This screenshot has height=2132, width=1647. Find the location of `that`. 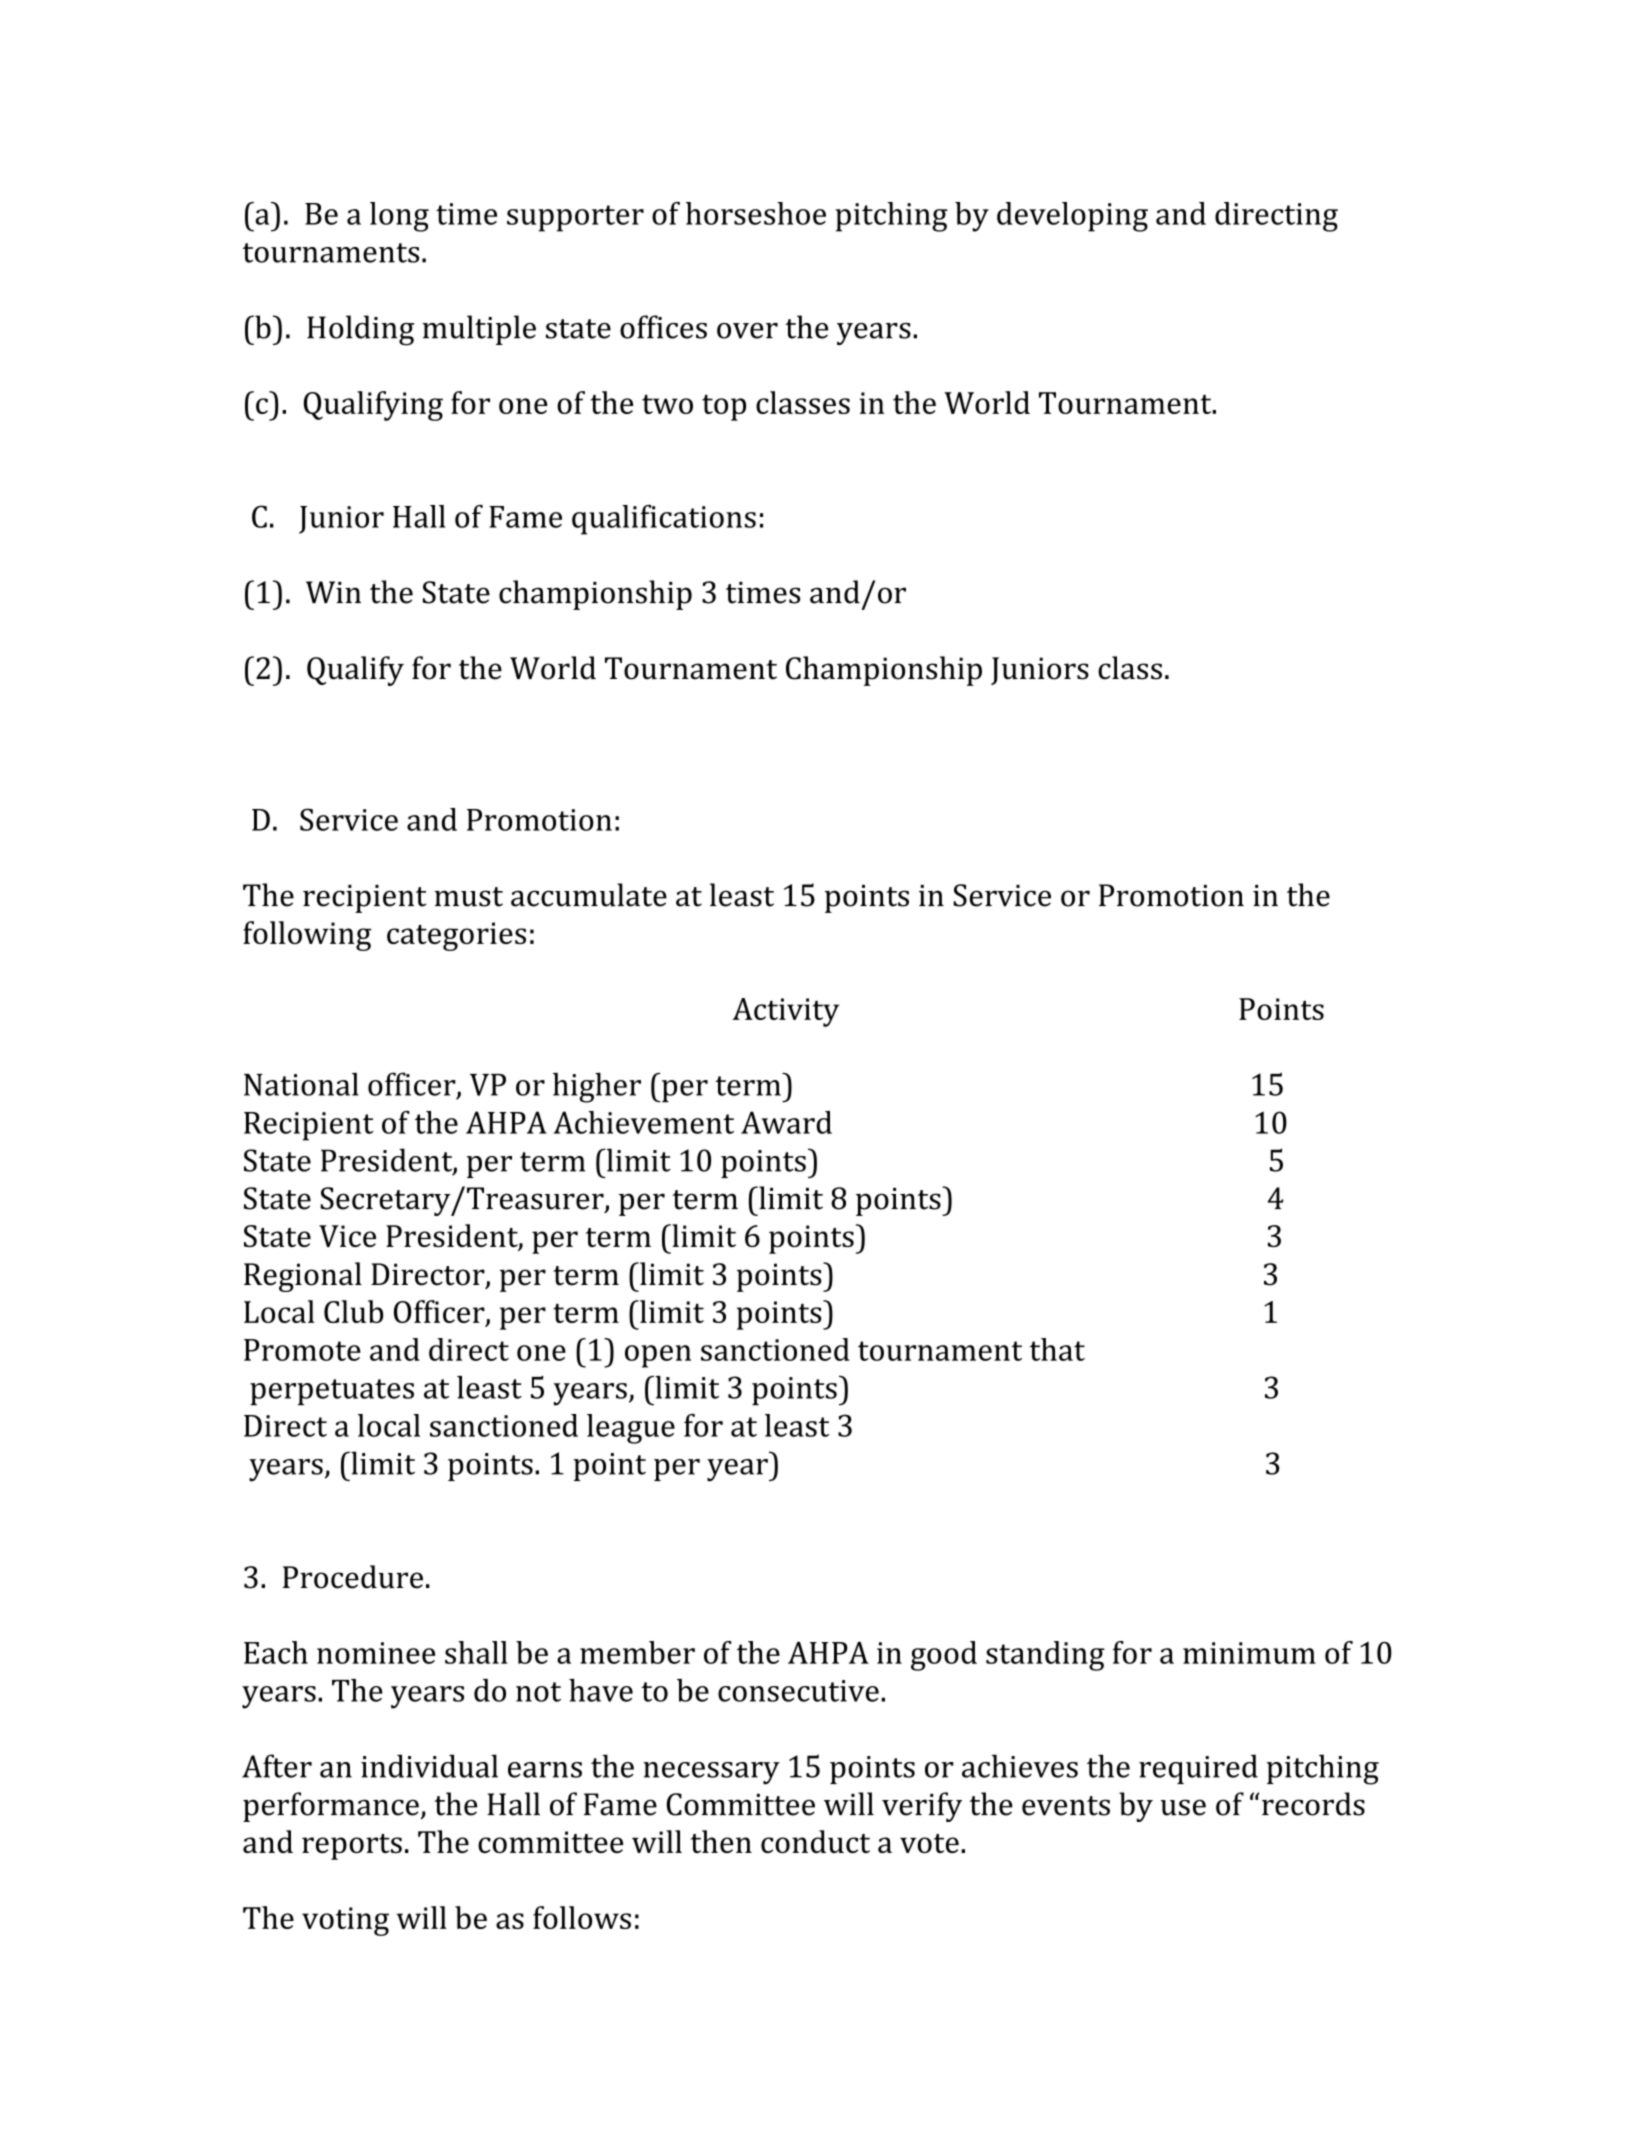

that is located at coordinates (1057, 1349).
